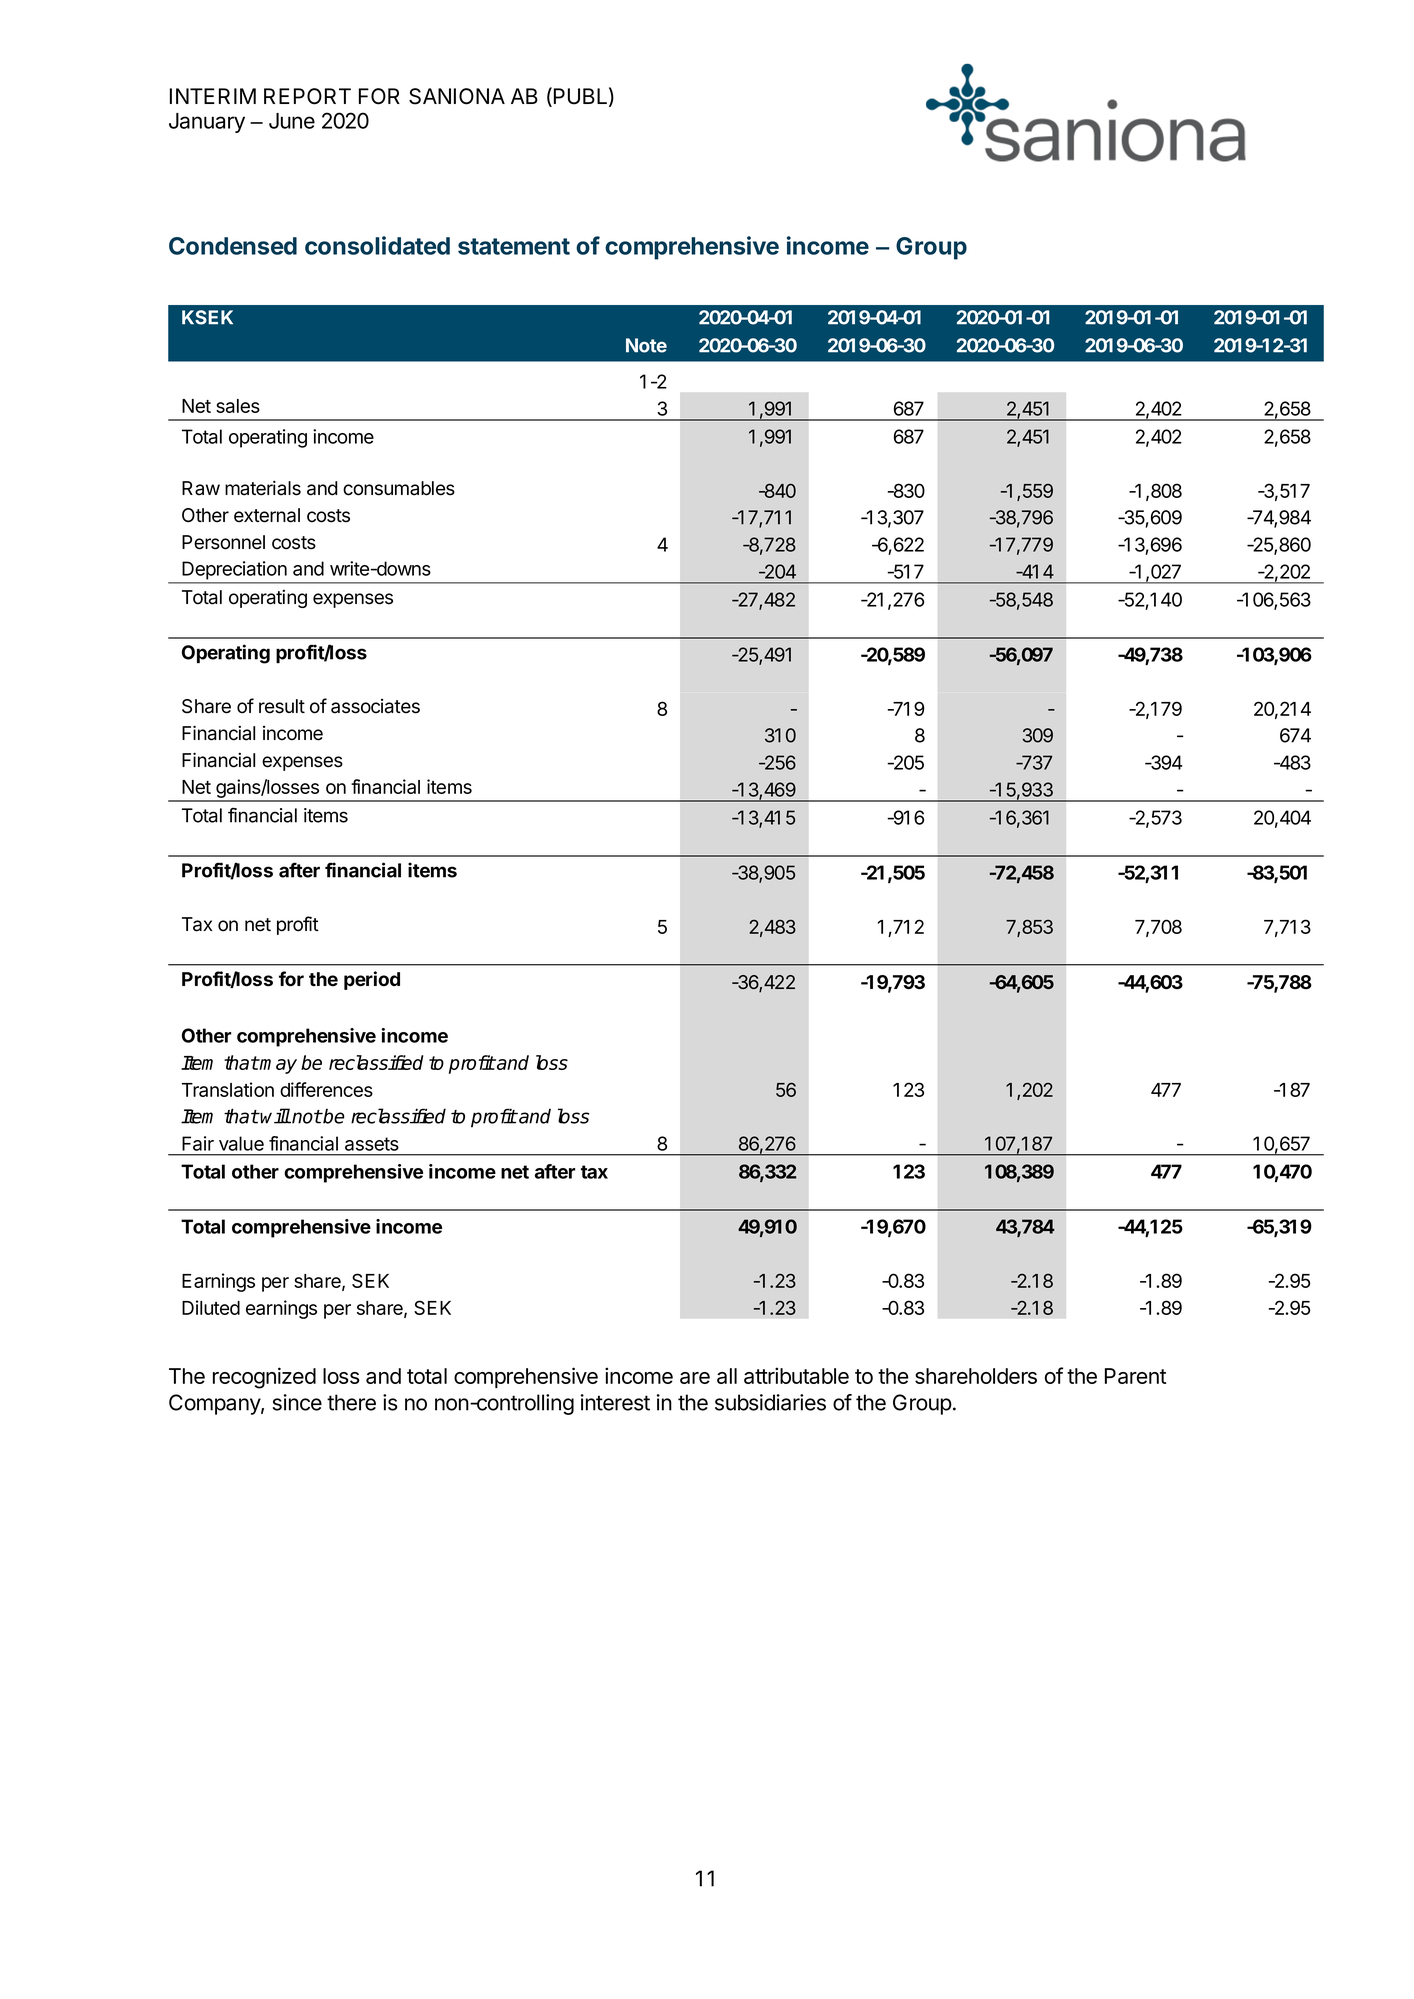  Describe the element at coordinates (796, 1375) in the image. I see `attributable` at that location.
